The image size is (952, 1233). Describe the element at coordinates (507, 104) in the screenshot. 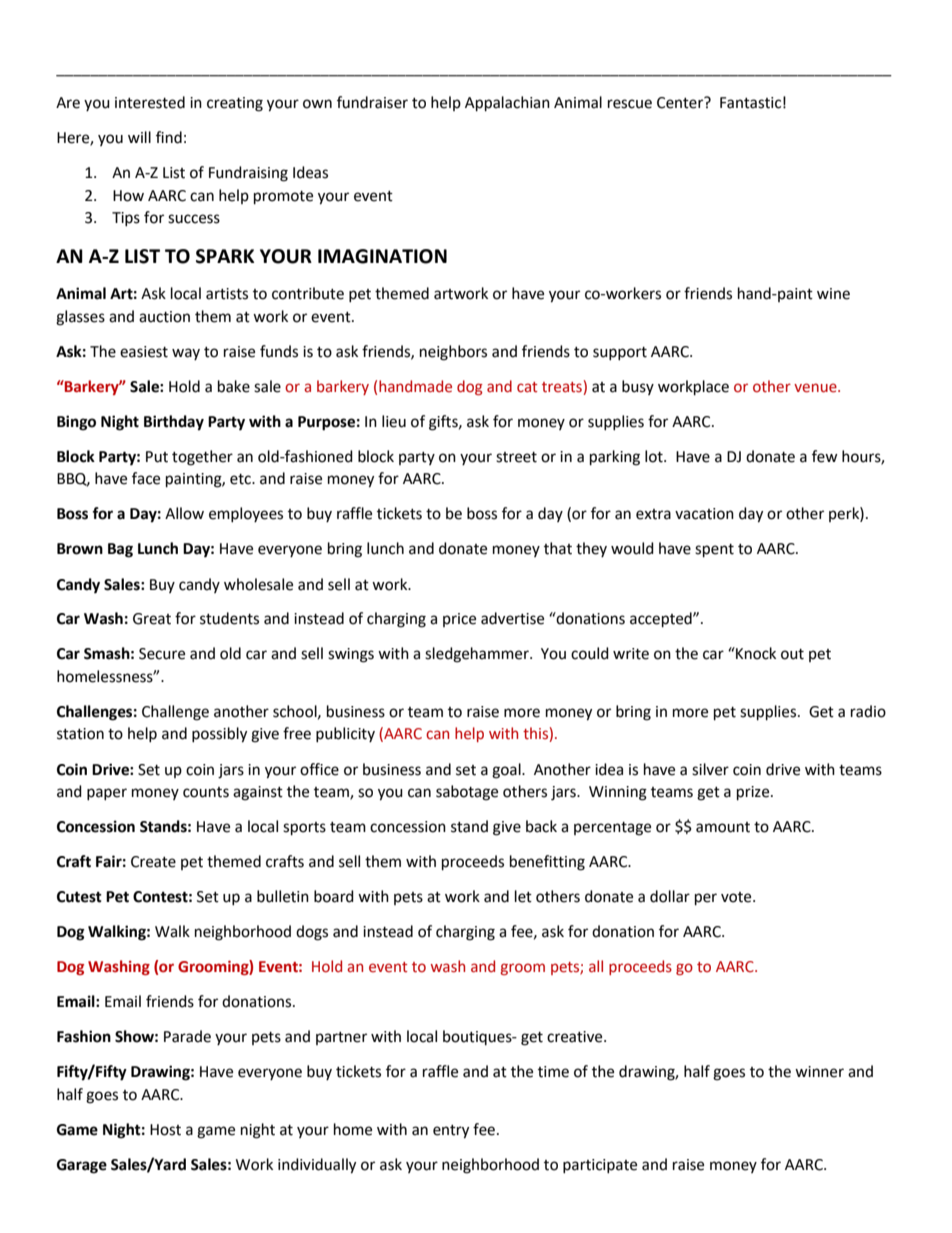

I see `Appalachian` at that location.
